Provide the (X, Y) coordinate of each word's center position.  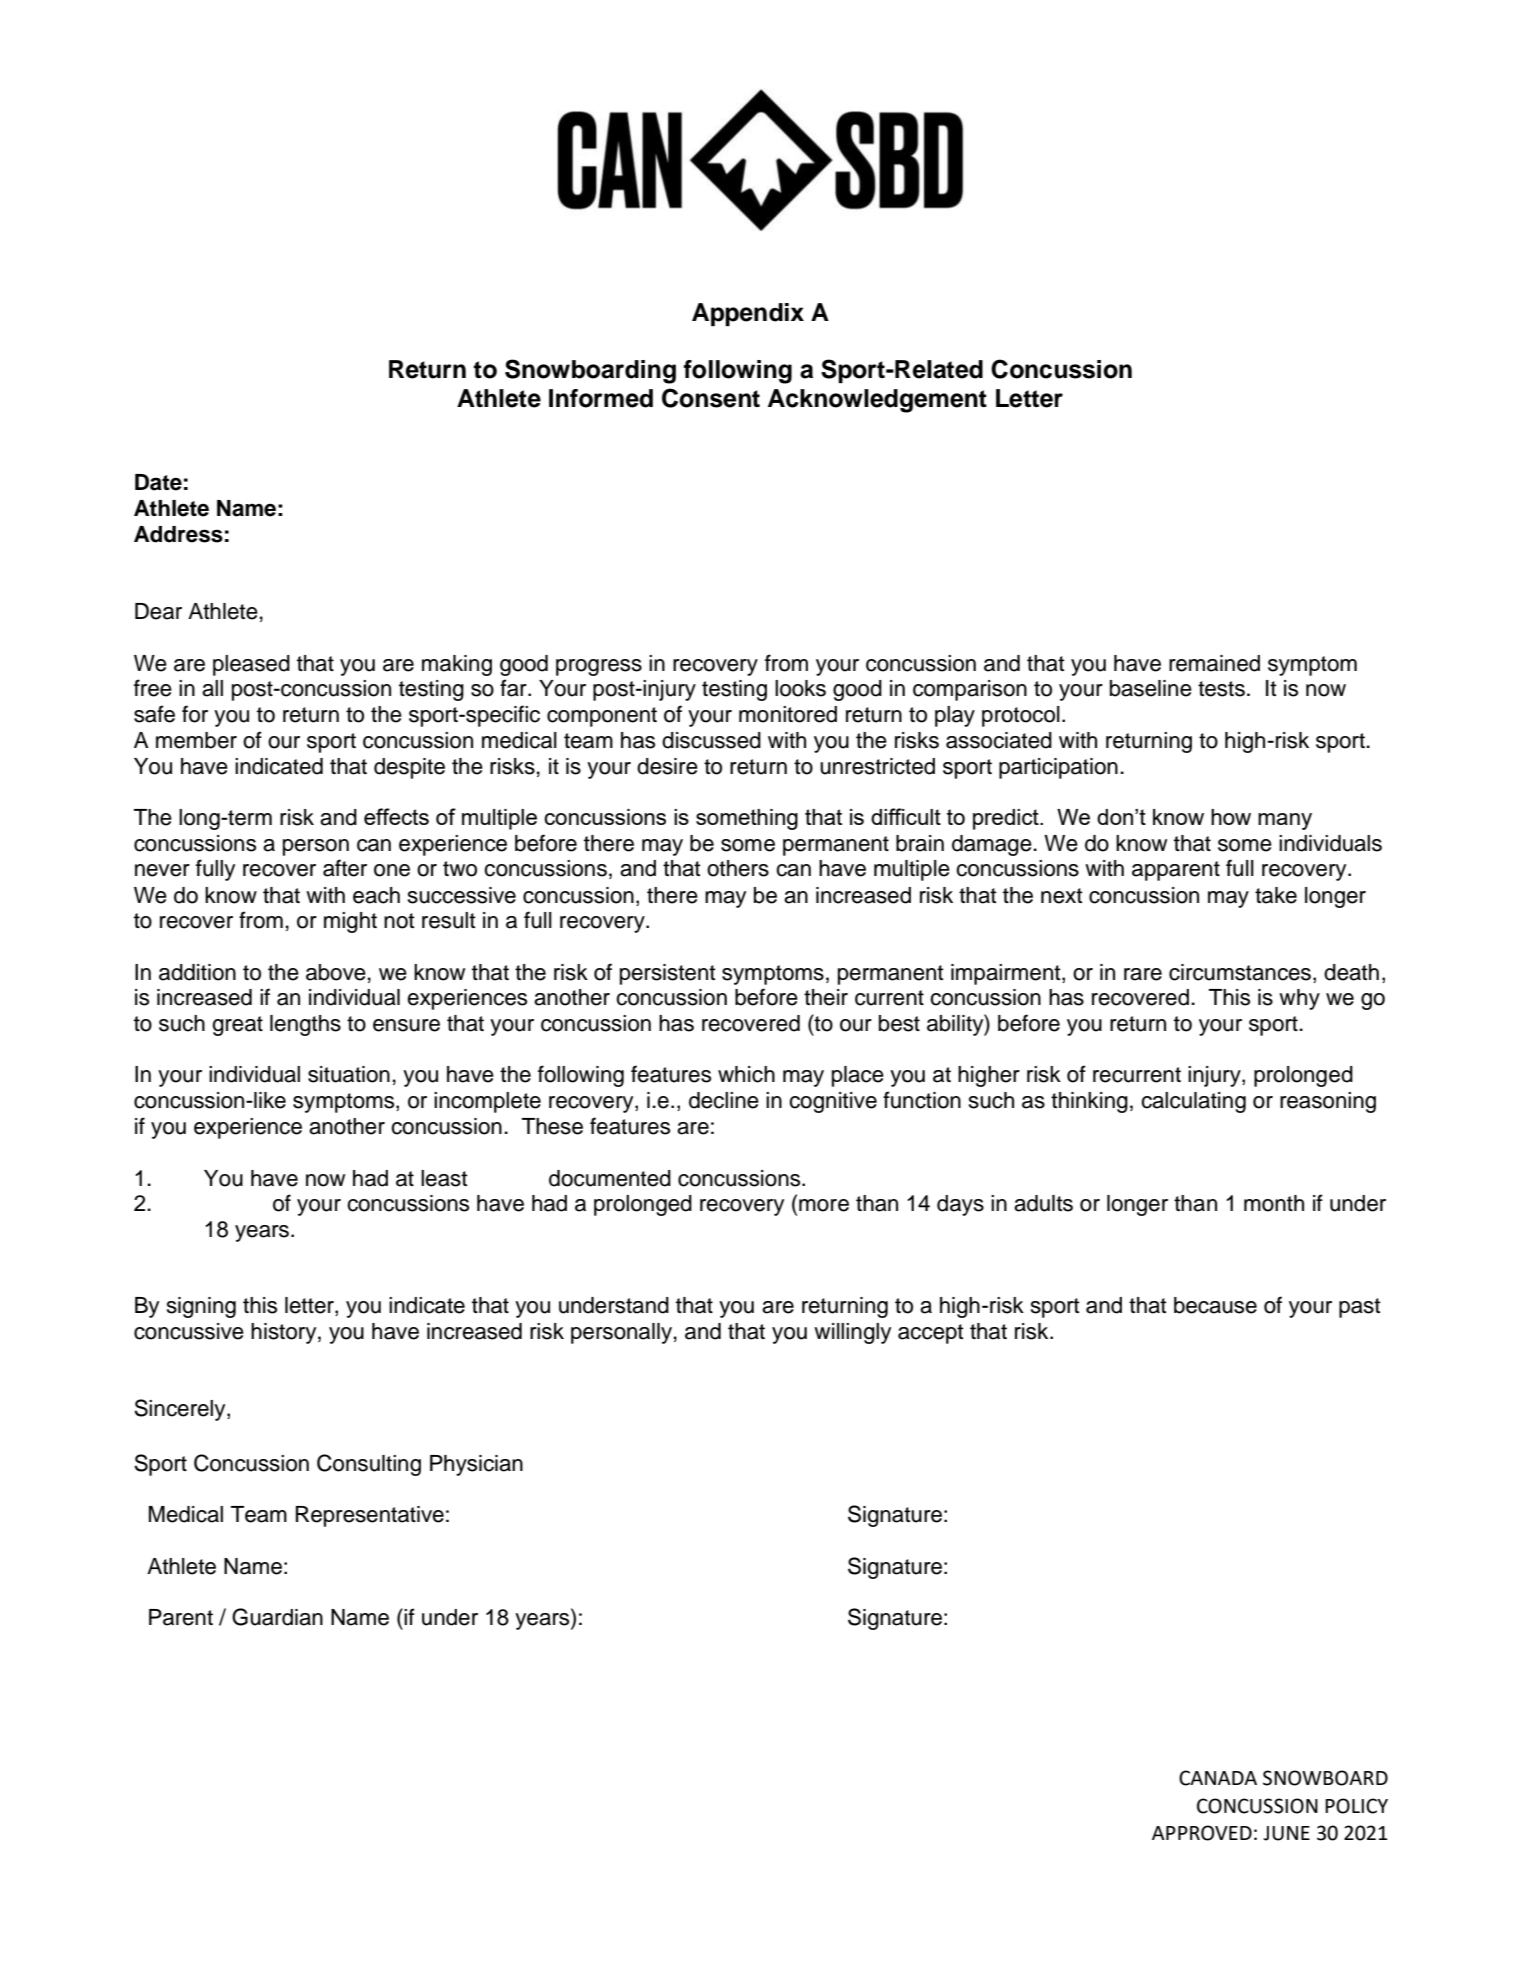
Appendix (748, 314)
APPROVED (1202, 1833)
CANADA (1218, 1778)
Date (158, 482)
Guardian (277, 1617)
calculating (1193, 1102)
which (746, 1074)
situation (349, 1074)
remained (1214, 663)
